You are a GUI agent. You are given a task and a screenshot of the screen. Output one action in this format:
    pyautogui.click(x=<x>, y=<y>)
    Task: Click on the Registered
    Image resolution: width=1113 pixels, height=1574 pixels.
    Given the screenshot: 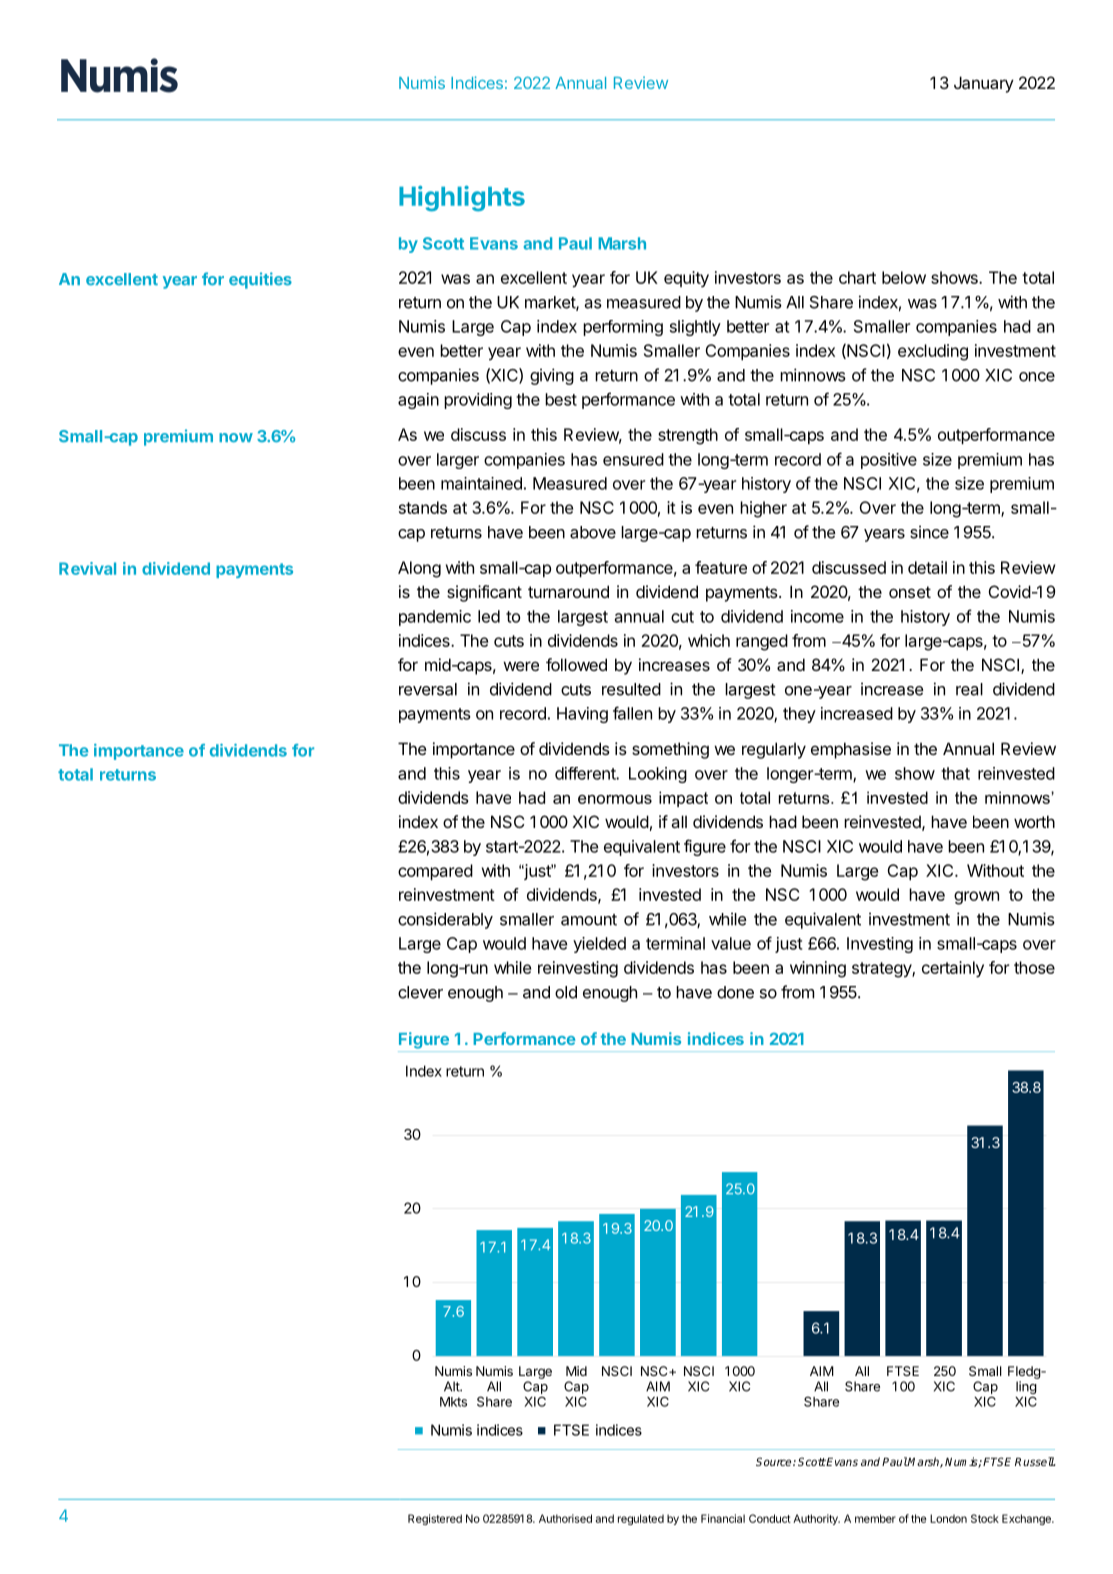 What is the action you would take?
    pyautogui.click(x=435, y=1519)
